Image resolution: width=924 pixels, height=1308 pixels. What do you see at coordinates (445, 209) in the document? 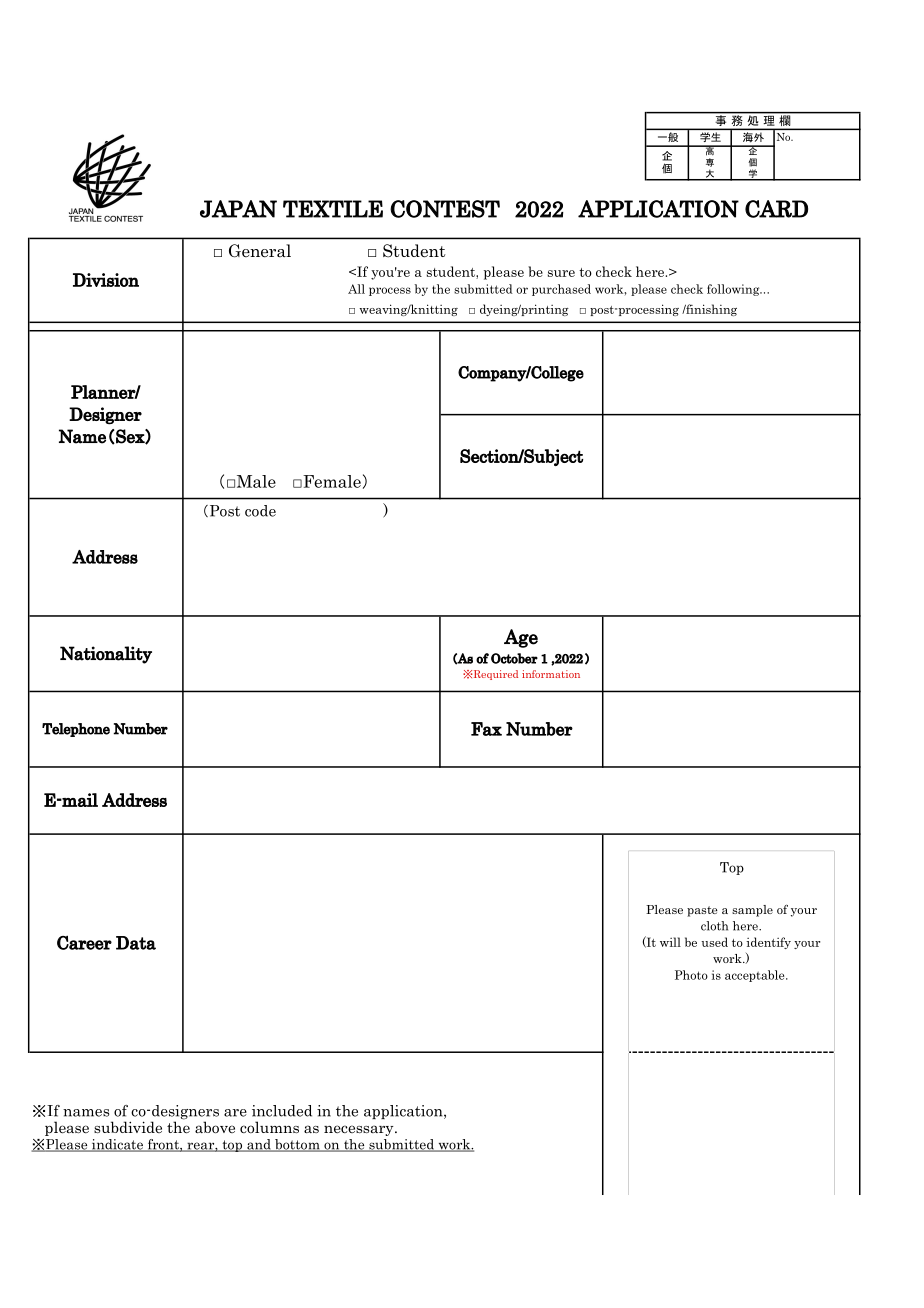
I see `CONTEST` at bounding box center [445, 209].
